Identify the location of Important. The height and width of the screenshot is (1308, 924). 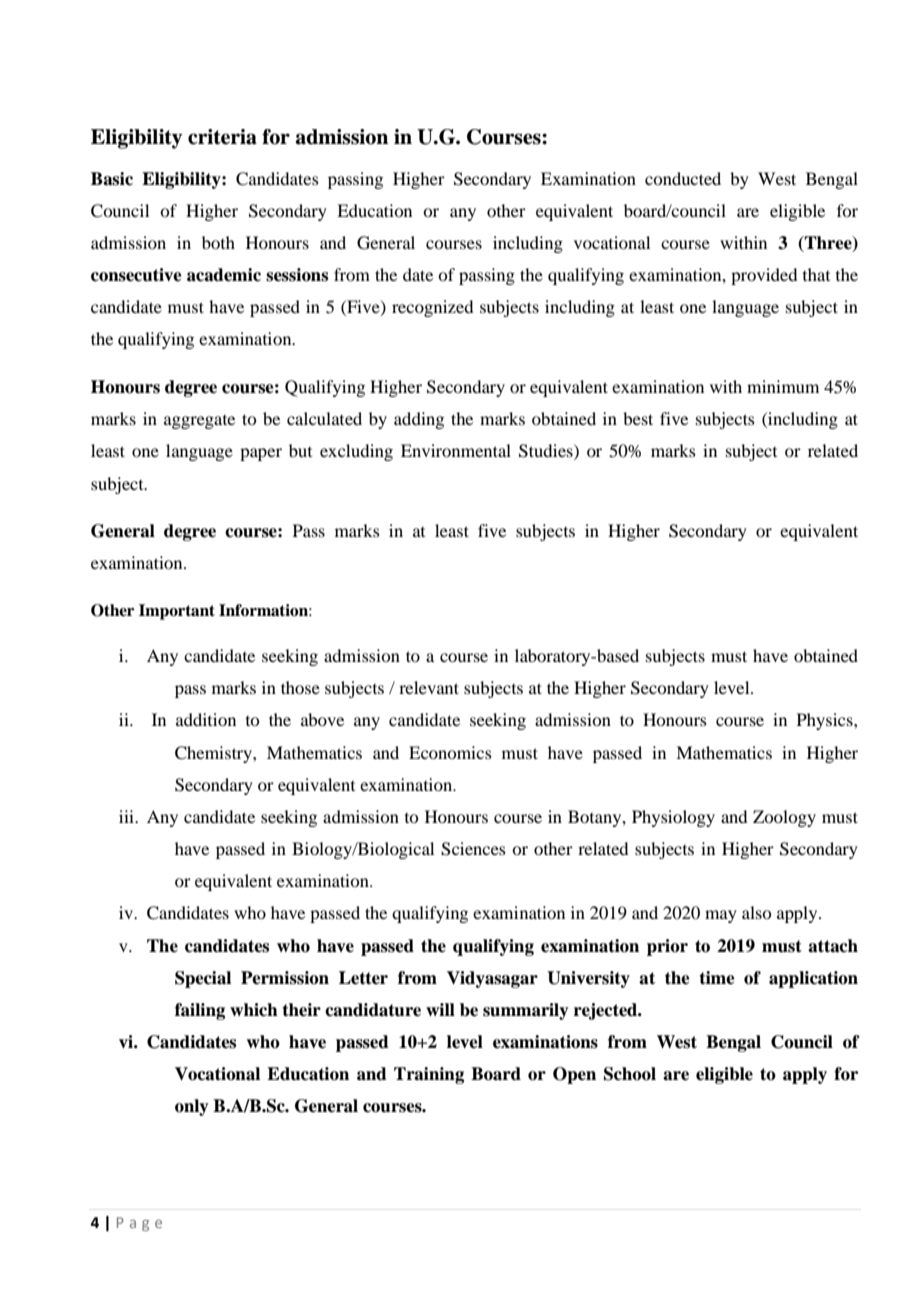
(177, 612).
